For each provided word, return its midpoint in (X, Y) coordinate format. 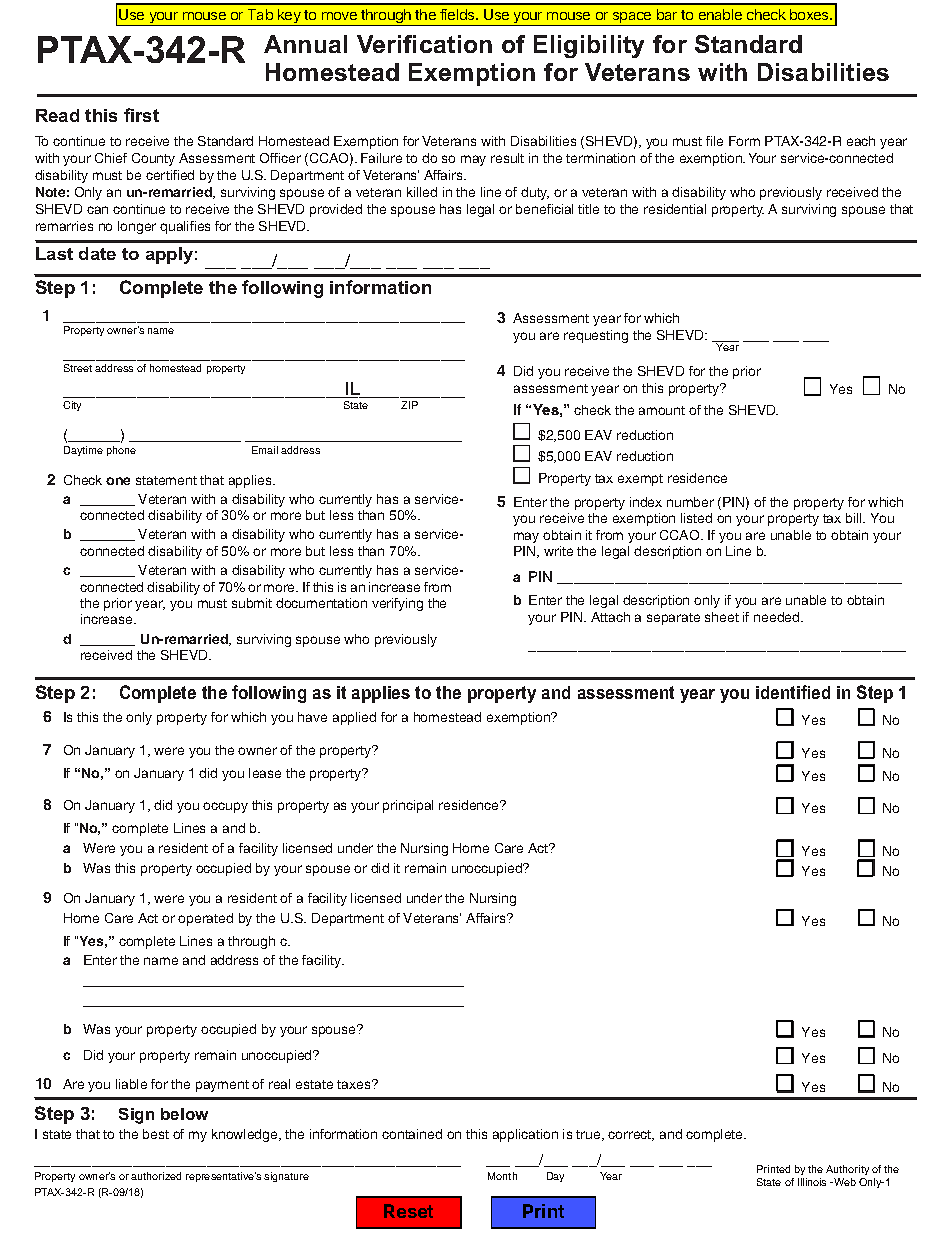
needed (778, 617)
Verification (424, 44)
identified (793, 692)
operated (205, 919)
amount (662, 410)
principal (408, 806)
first (141, 115)
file (714, 141)
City (72, 406)
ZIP (409, 405)
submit (252, 603)
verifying (397, 604)
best (156, 1134)
